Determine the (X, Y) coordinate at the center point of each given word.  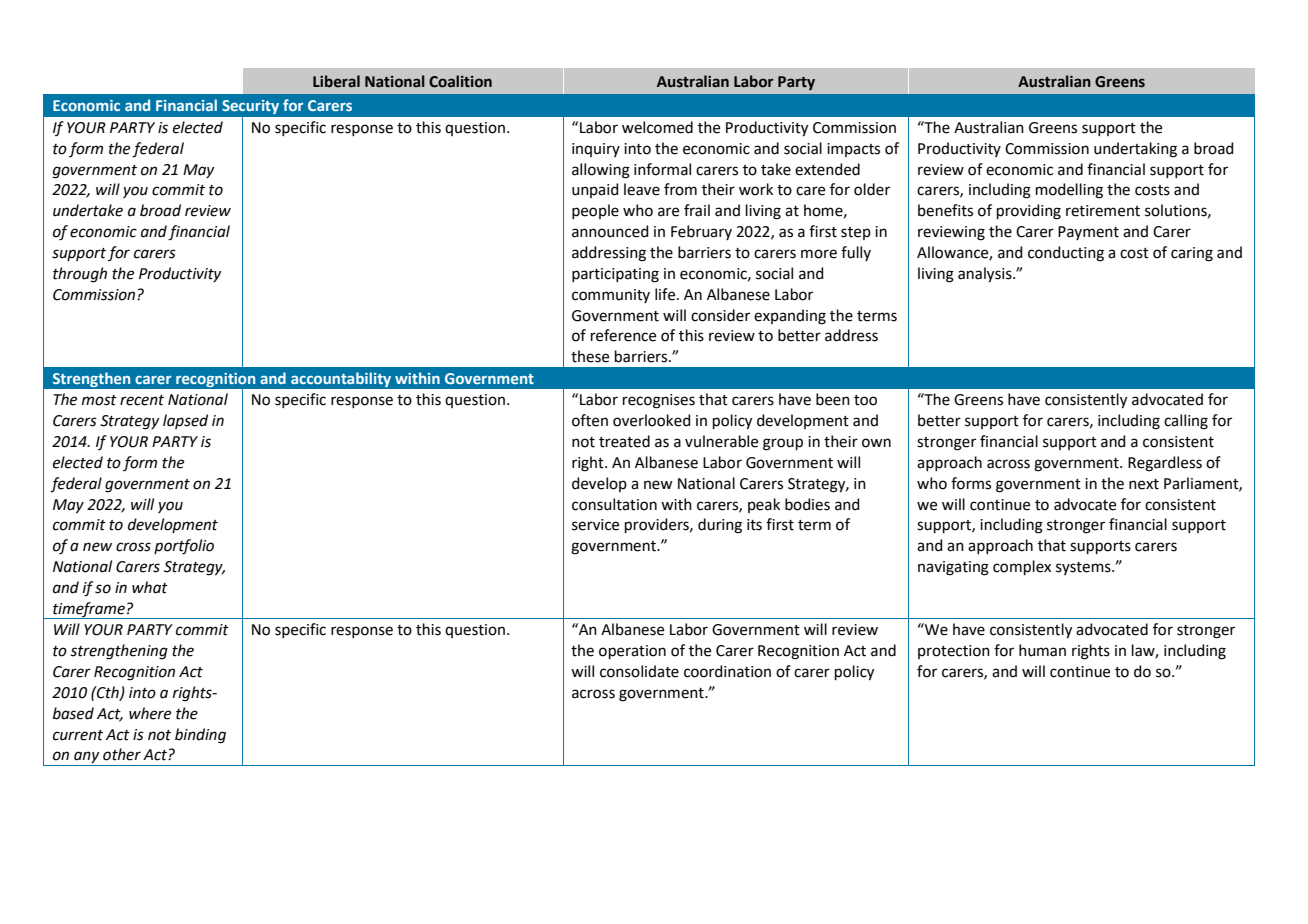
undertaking (1135, 150)
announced (610, 231)
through (80, 275)
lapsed (185, 421)
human (1042, 650)
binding (200, 736)
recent (142, 400)
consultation (614, 504)
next (1144, 484)
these (590, 356)
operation (632, 652)
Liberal (336, 81)
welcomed (657, 127)
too (865, 400)
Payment (1088, 233)
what (150, 587)
